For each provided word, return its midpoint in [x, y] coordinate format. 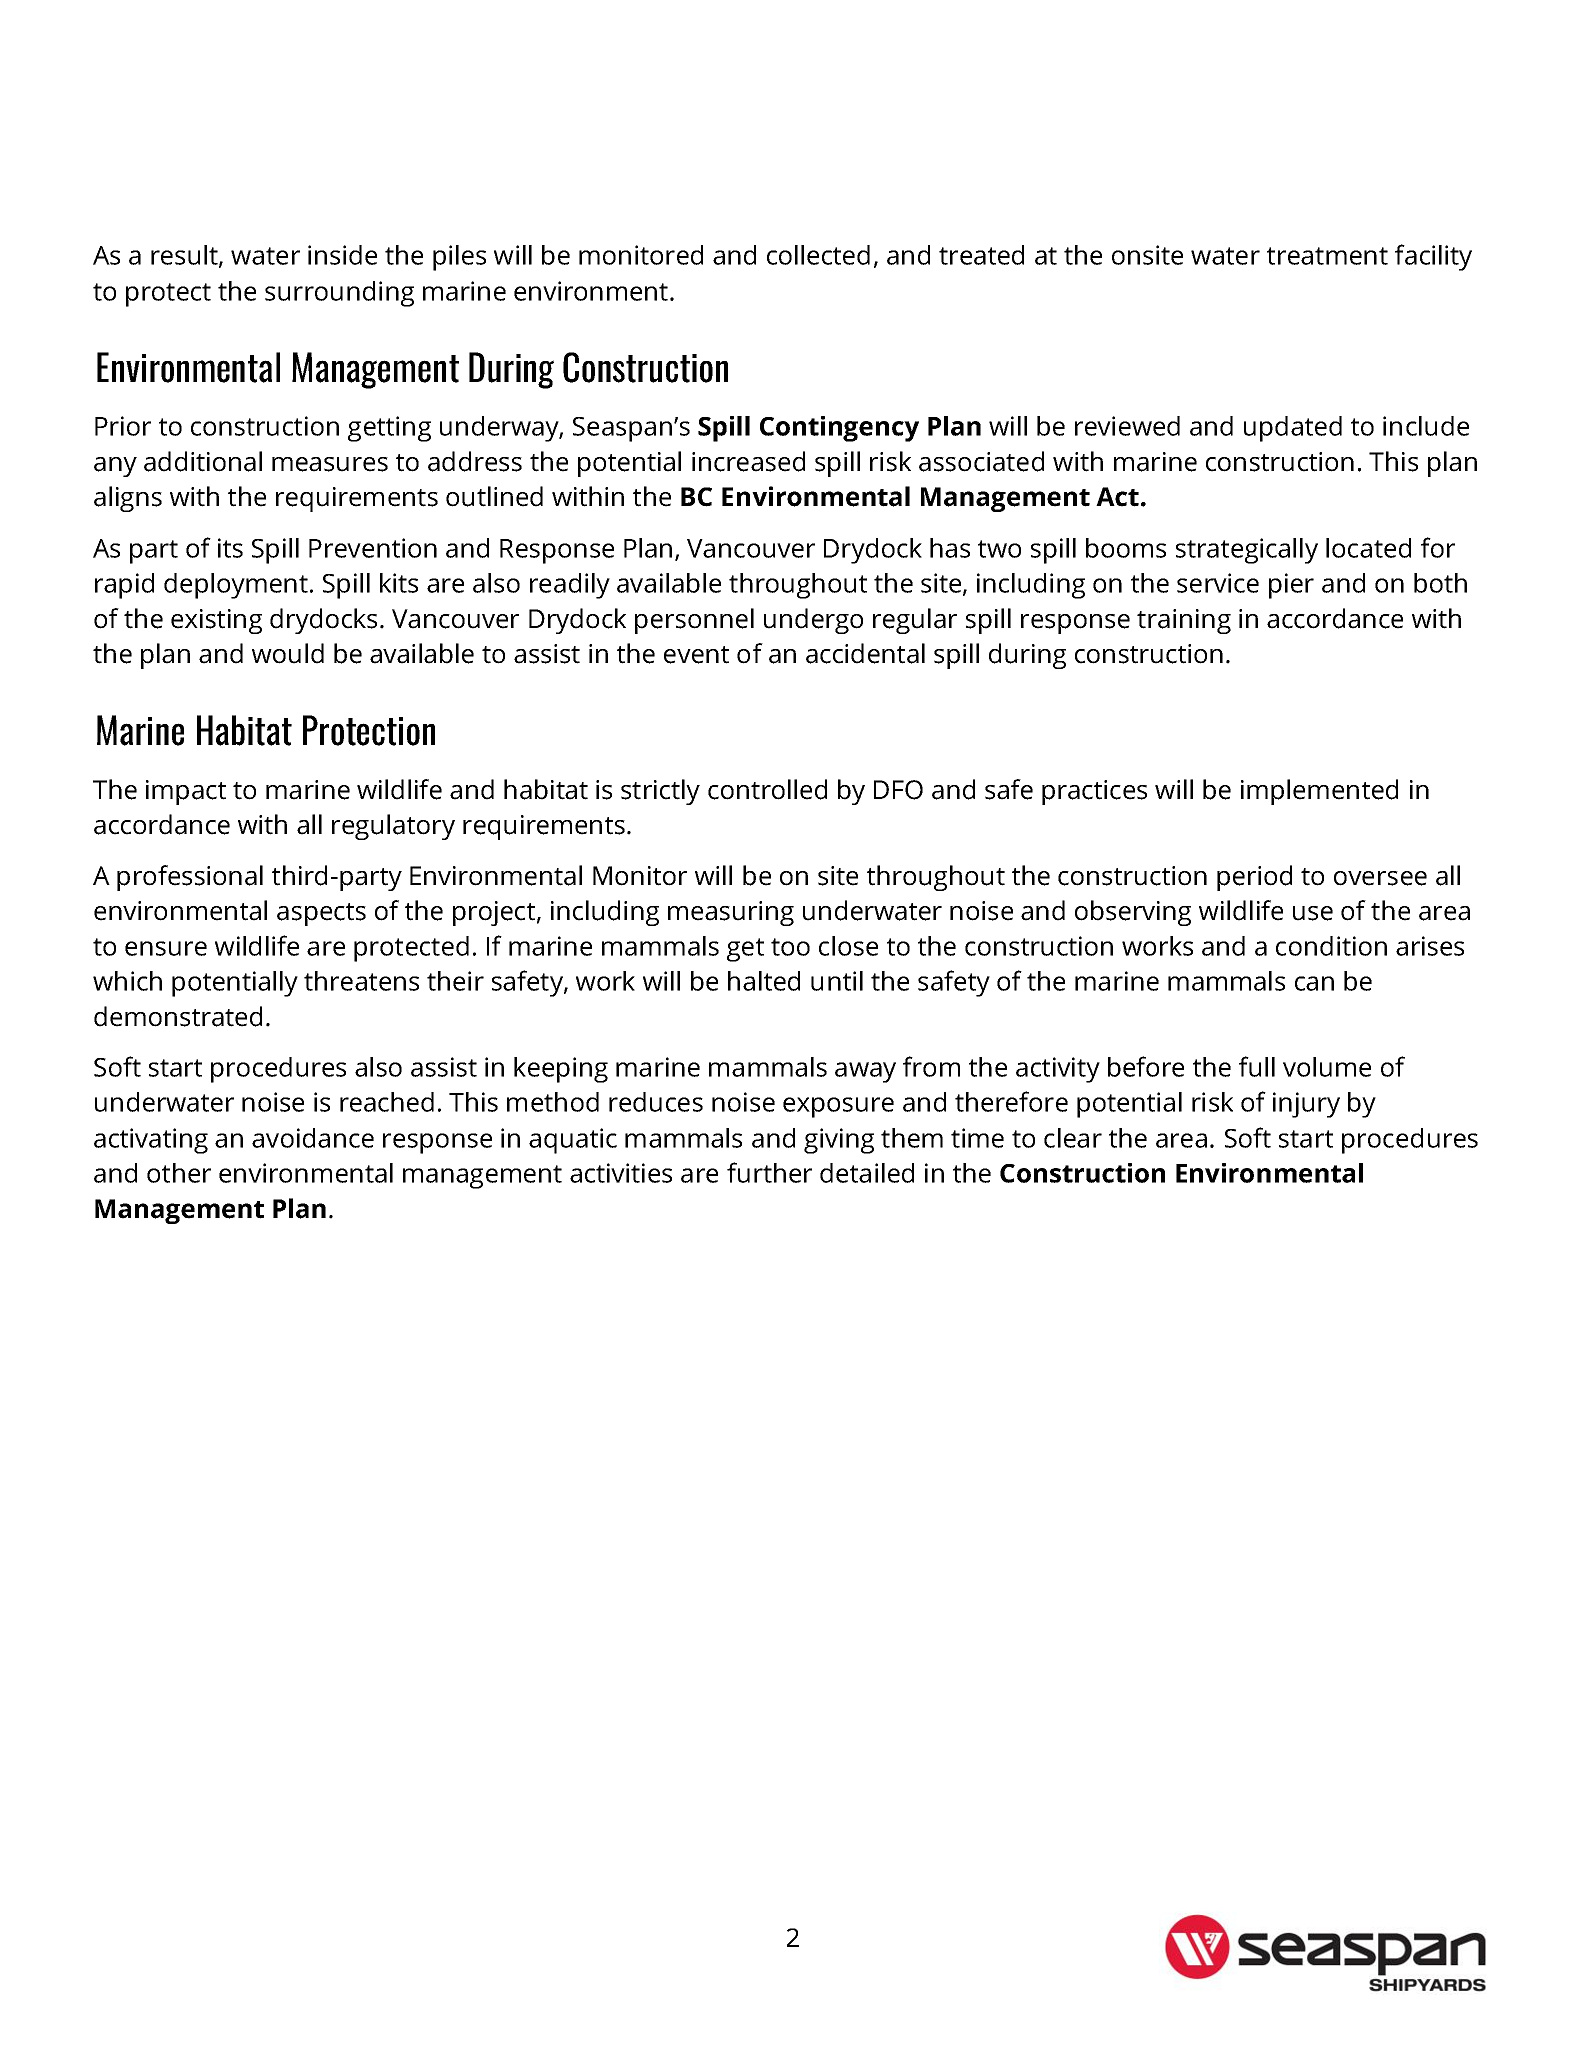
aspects [321, 914]
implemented [1319, 792]
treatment [1327, 256]
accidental [865, 653]
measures [330, 464]
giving [839, 1141]
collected [818, 255]
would [288, 653]
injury [1306, 1105]
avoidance [313, 1138]
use [1313, 913]
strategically [1247, 551]
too [790, 947]
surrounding [339, 294]
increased [748, 461]
